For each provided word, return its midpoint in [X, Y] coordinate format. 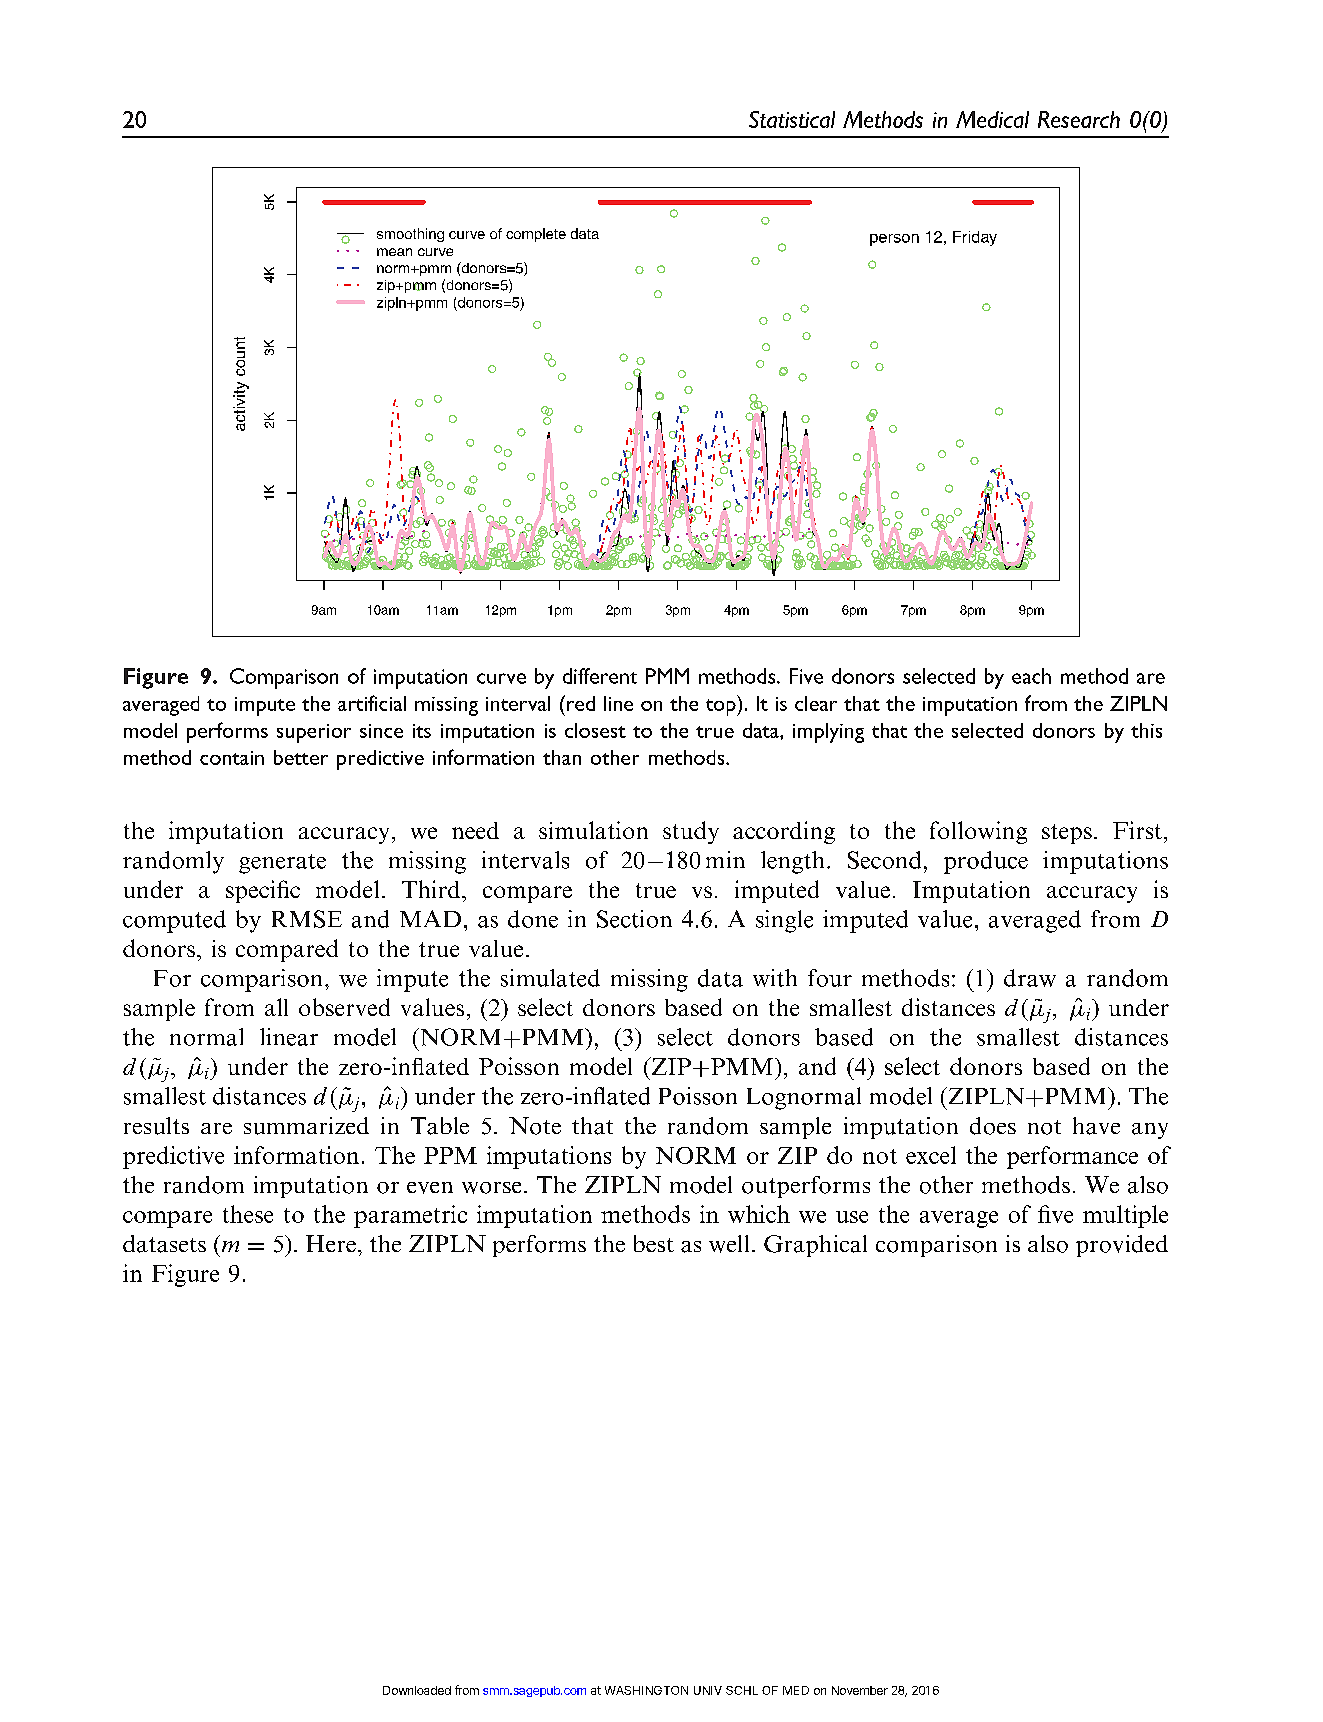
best [654, 1243]
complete [536, 235]
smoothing [410, 235]
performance [1072, 1157]
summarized [306, 1126]
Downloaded [417, 1690]
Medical [992, 119]
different [600, 676]
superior [314, 733]
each [1031, 676]
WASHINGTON [646, 1690]
